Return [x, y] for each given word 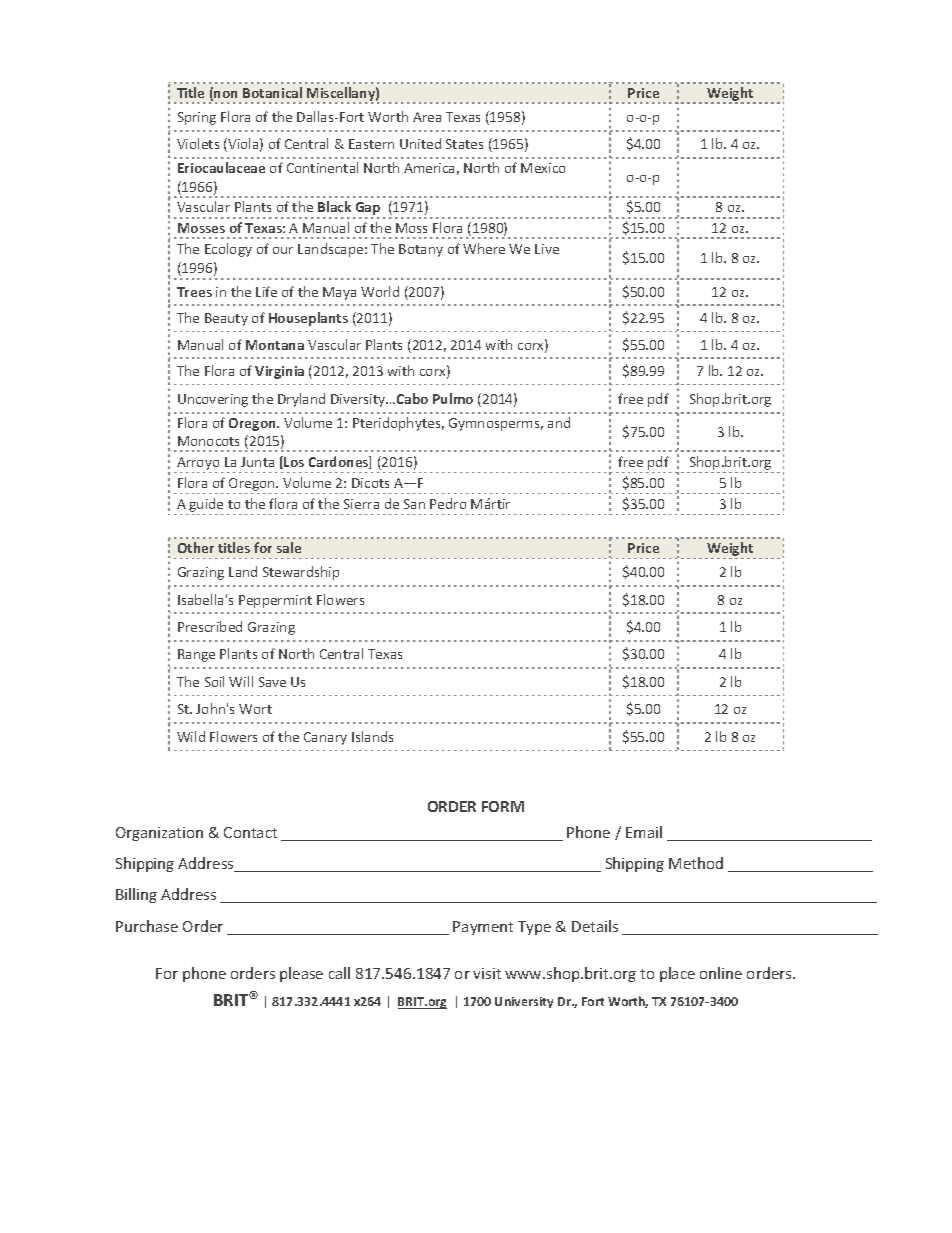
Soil [214, 681]
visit [487, 973]
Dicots [370, 483]
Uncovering [213, 400]
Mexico [543, 168]
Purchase [147, 926]
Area [427, 117]
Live [547, 249]
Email [644, 832]
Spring [197, 118]
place [677, 974]
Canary [325, 738]
